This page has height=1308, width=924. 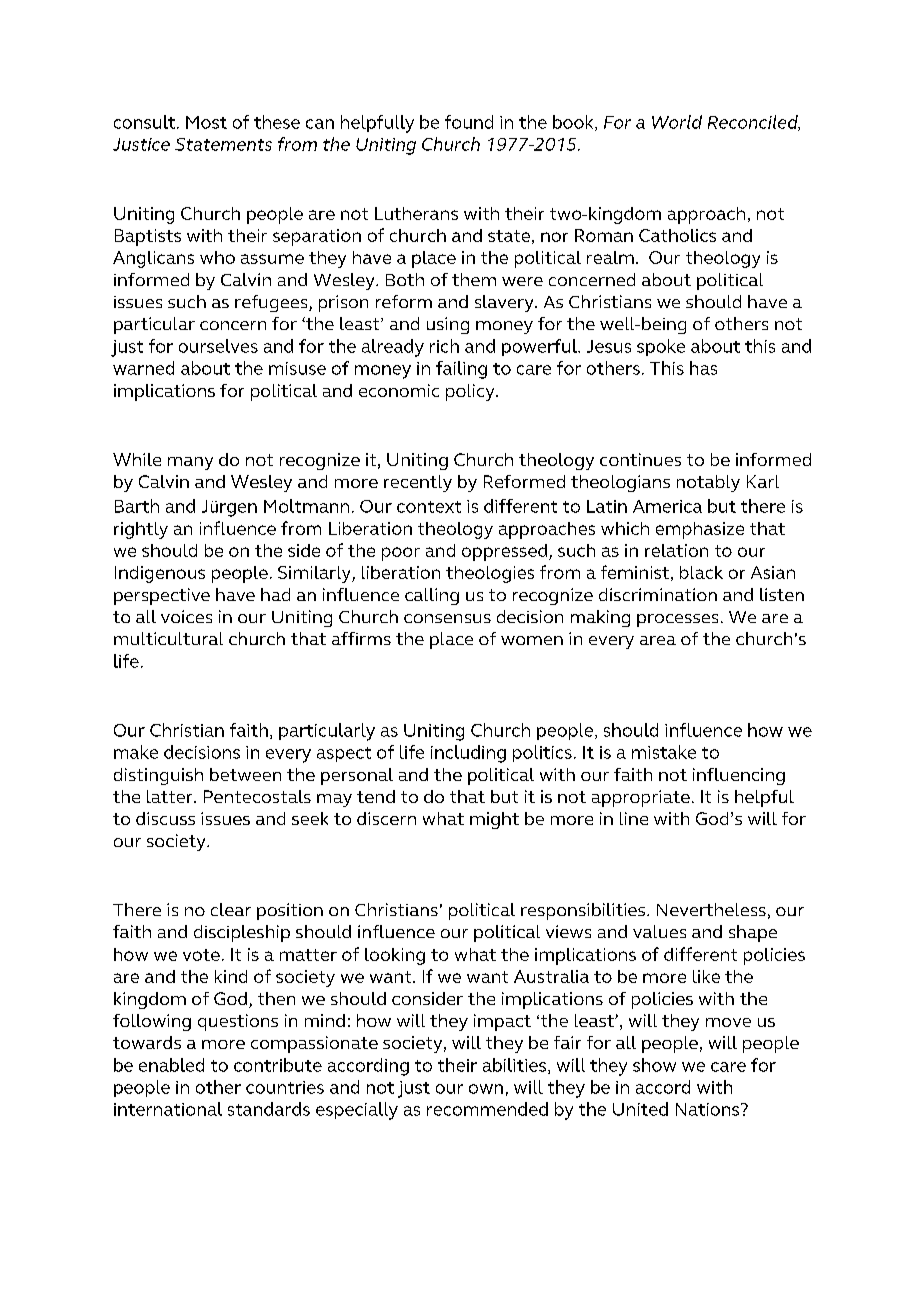 What do you see at coordinates (677, 122) in the page?
I see `World` at bounding box center [677, 122].
